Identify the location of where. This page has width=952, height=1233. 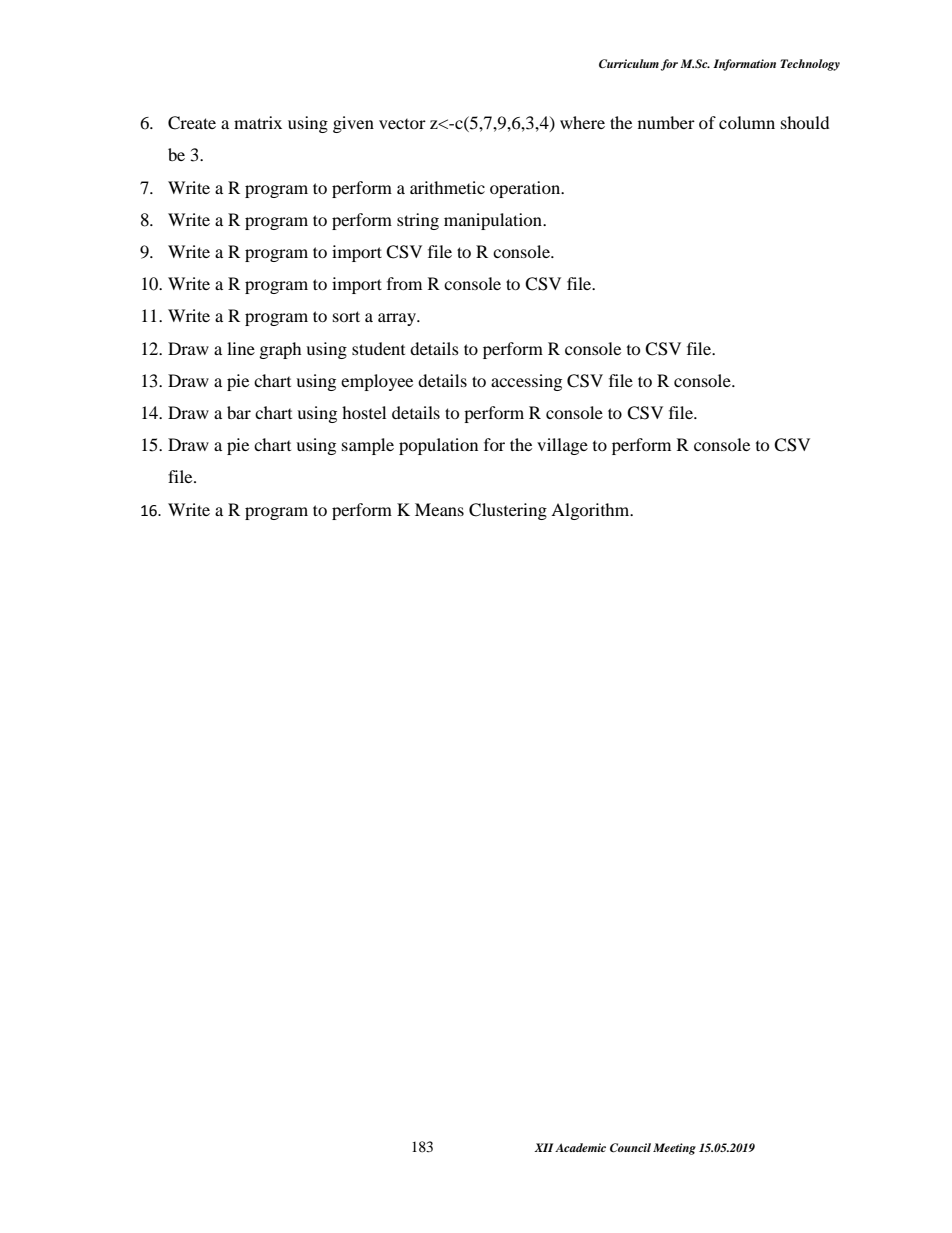
(582, 122).
